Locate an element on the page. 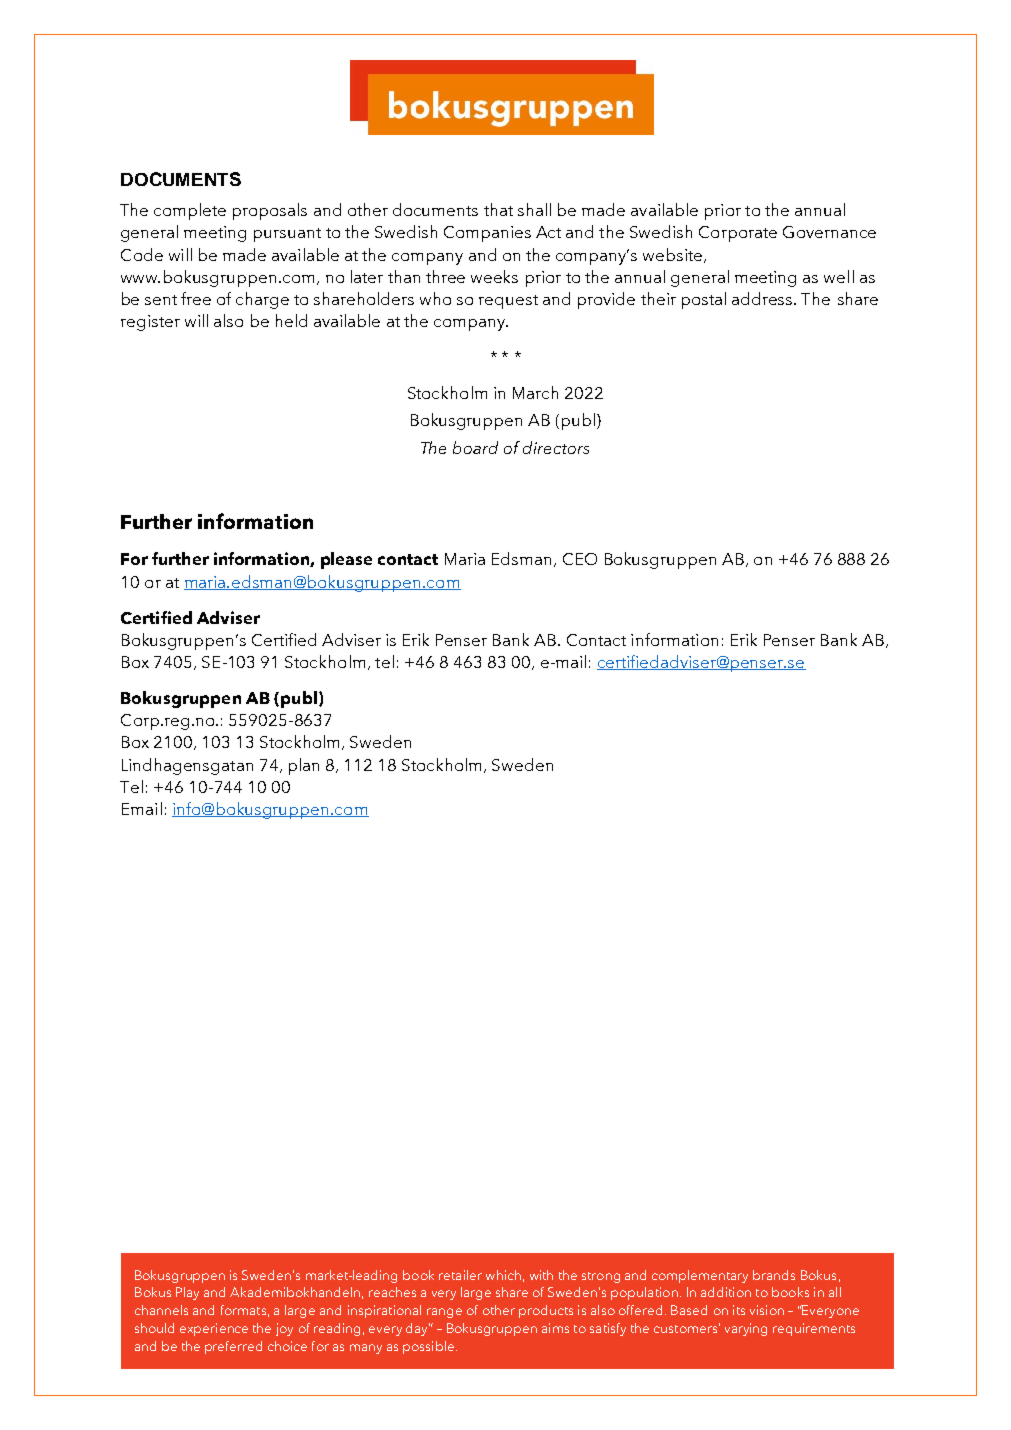  range is located at coordinates (444, 1313).
